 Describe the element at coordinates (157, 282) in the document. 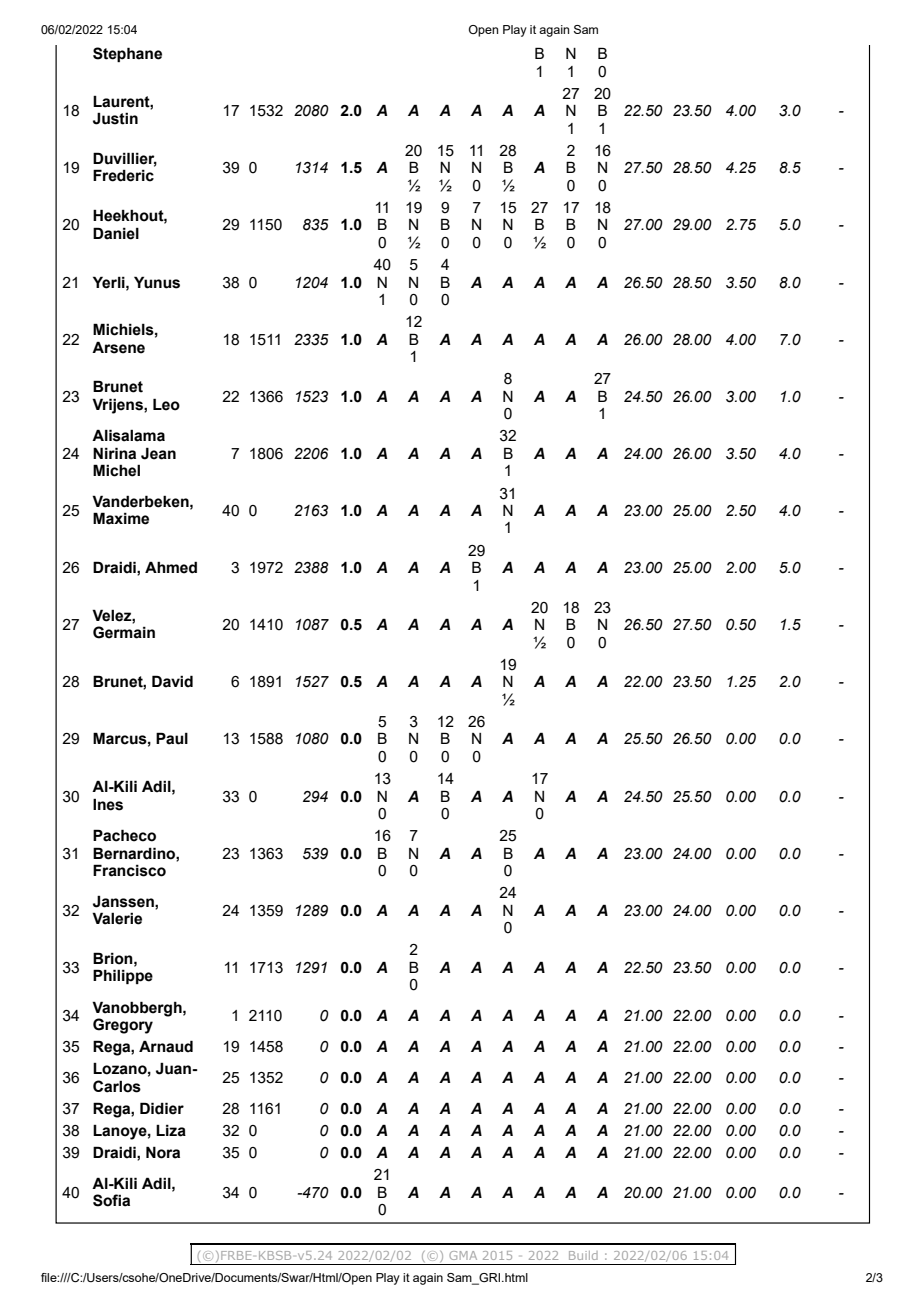

I see `Yunus` at that location.
